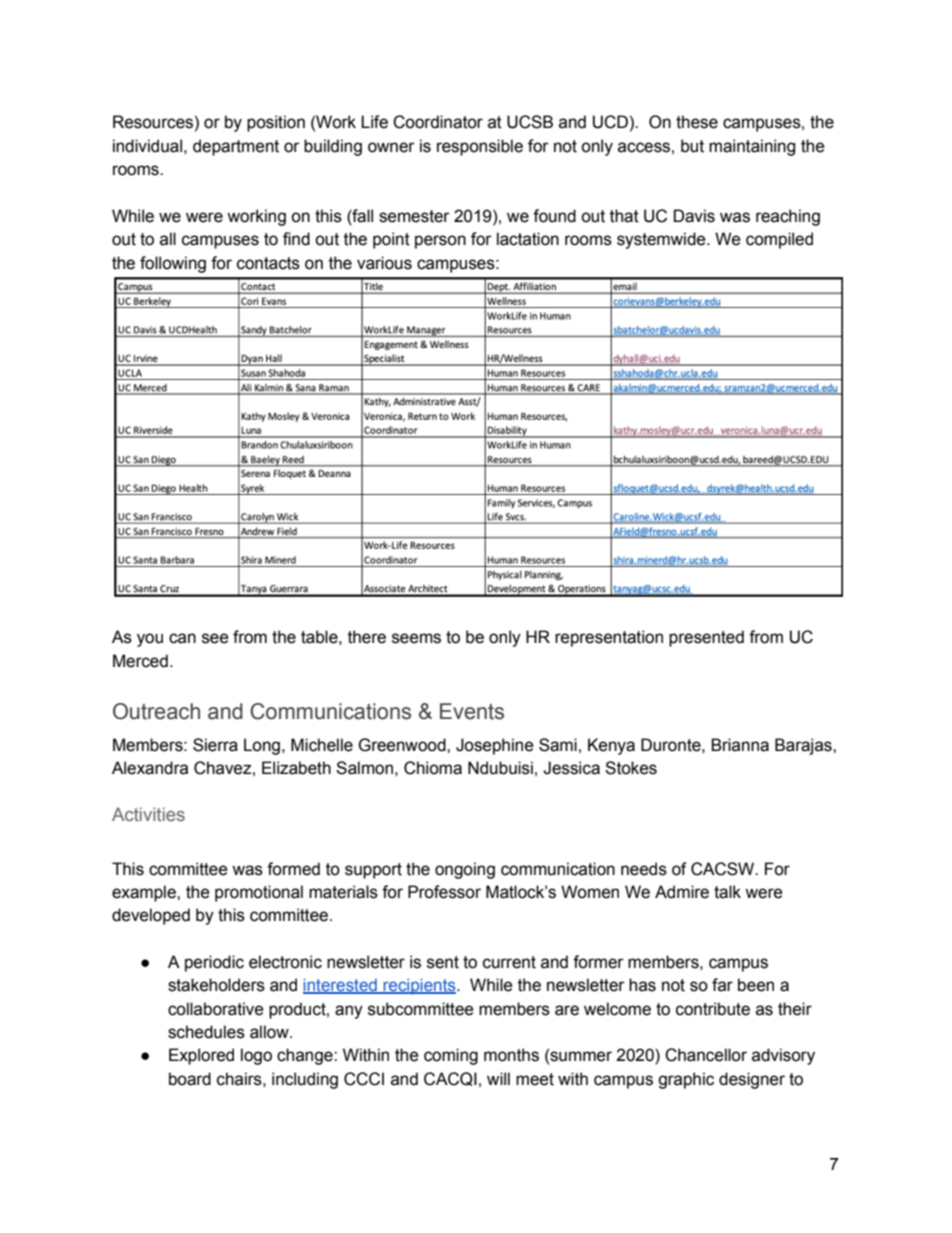  What do you see at coordinates (451, 1056) in the image?
I see `coming` at bounding box center [451, 1056].
